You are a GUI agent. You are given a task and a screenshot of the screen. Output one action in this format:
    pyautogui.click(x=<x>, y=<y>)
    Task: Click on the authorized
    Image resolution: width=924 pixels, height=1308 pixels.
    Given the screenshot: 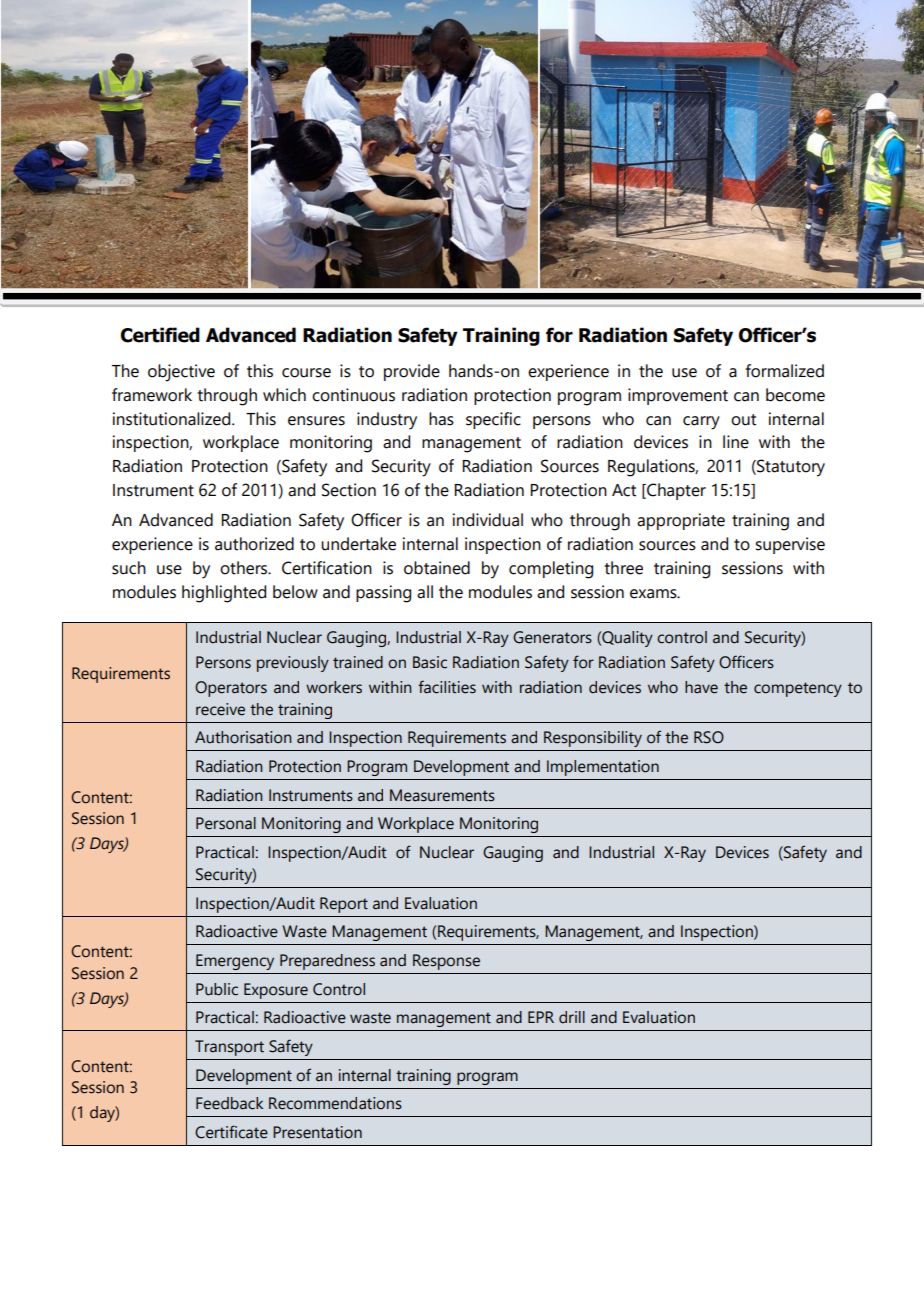 What is the action you would take?
    pyautogui.click(x=254, y=544)
